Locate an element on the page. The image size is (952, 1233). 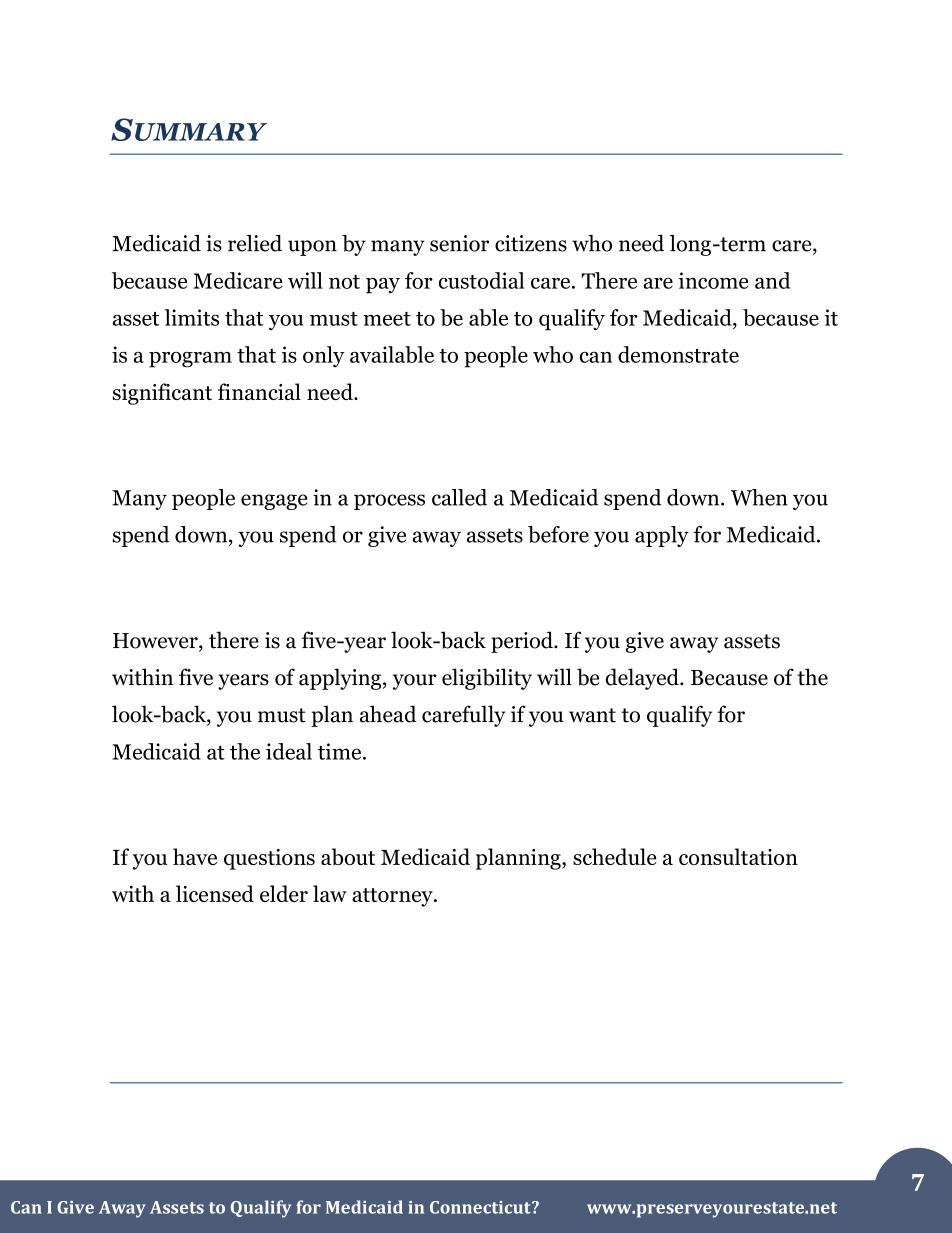
financial is located at coordinates (259, 391).
